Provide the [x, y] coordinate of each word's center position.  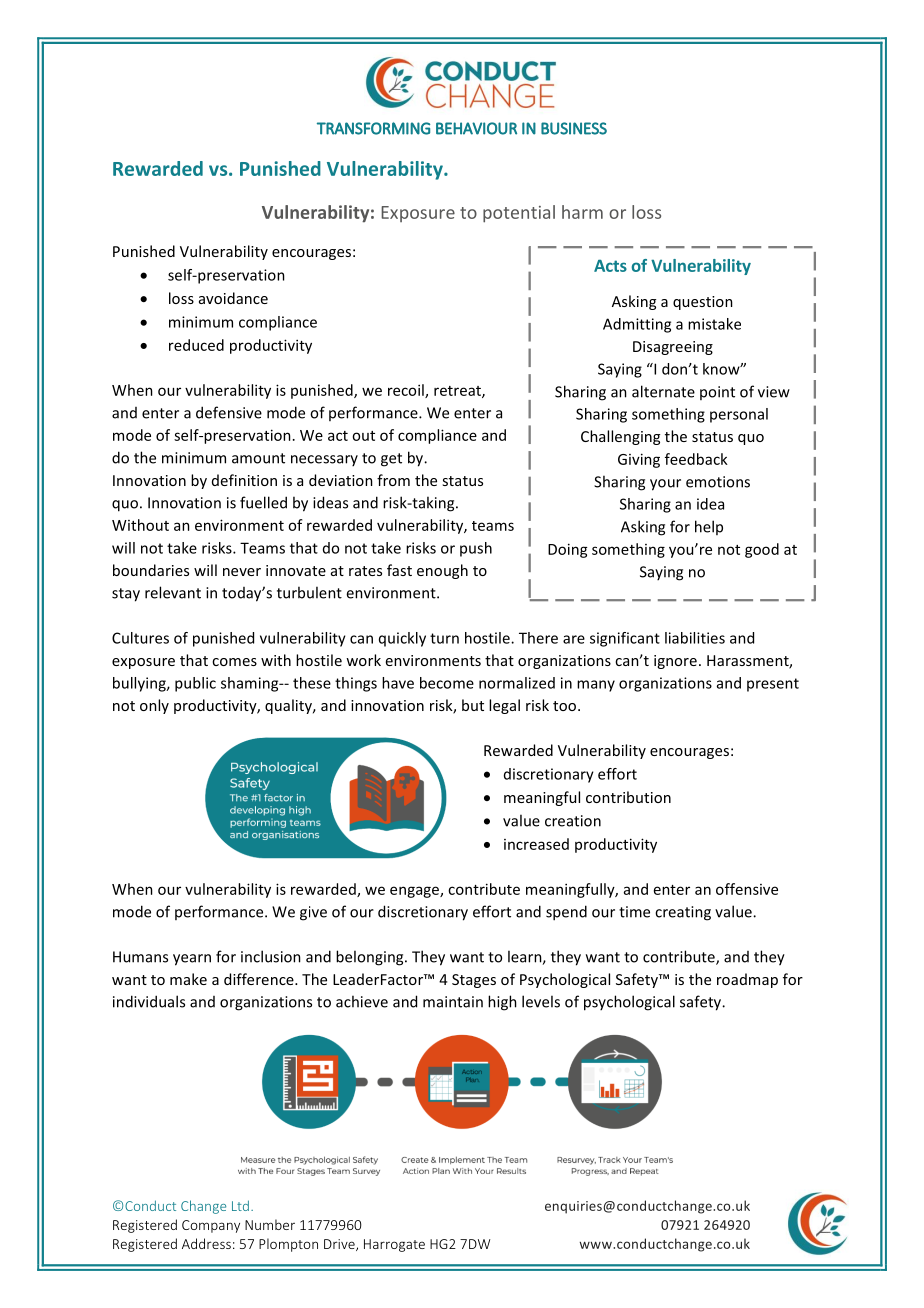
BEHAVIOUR [476, 128]
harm [582, 212]
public [195, 684]
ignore [675, 662]
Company [211, 1226]
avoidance [233, 298]
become [447, 683]
